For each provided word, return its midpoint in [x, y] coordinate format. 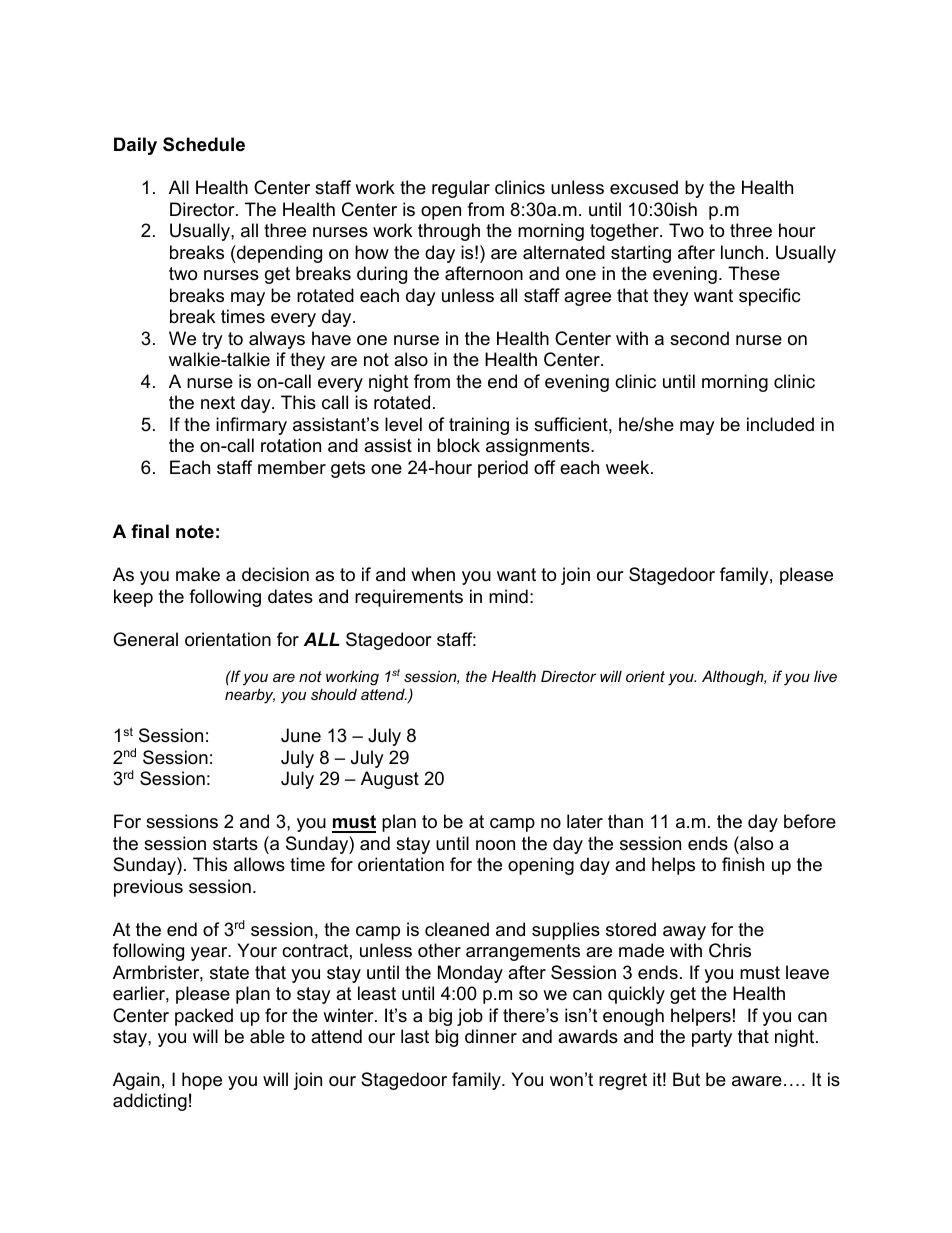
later [585, 821]
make [198, 574]
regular [461, 189]
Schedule [204, 144]
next [218, 403]
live [825, 676]
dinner [491, 1036]
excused [644, 187]
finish [743, 864]
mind [508, 596]
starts [235, 844]
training [479, 426]
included [780, 424]
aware [757, 1081]
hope [202, 1081]
